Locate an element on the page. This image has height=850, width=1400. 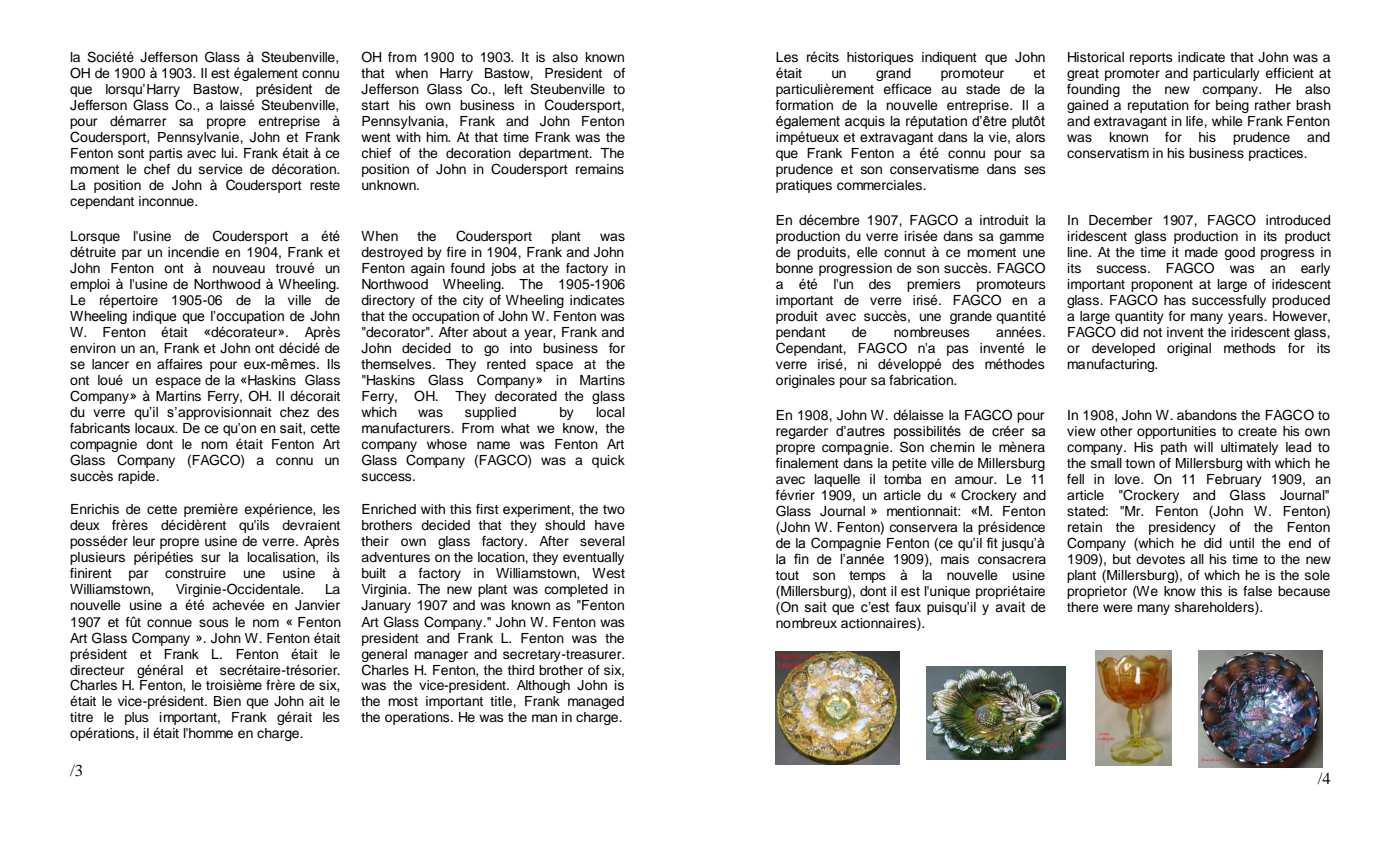
were is located at coordinates (1118, 608).
